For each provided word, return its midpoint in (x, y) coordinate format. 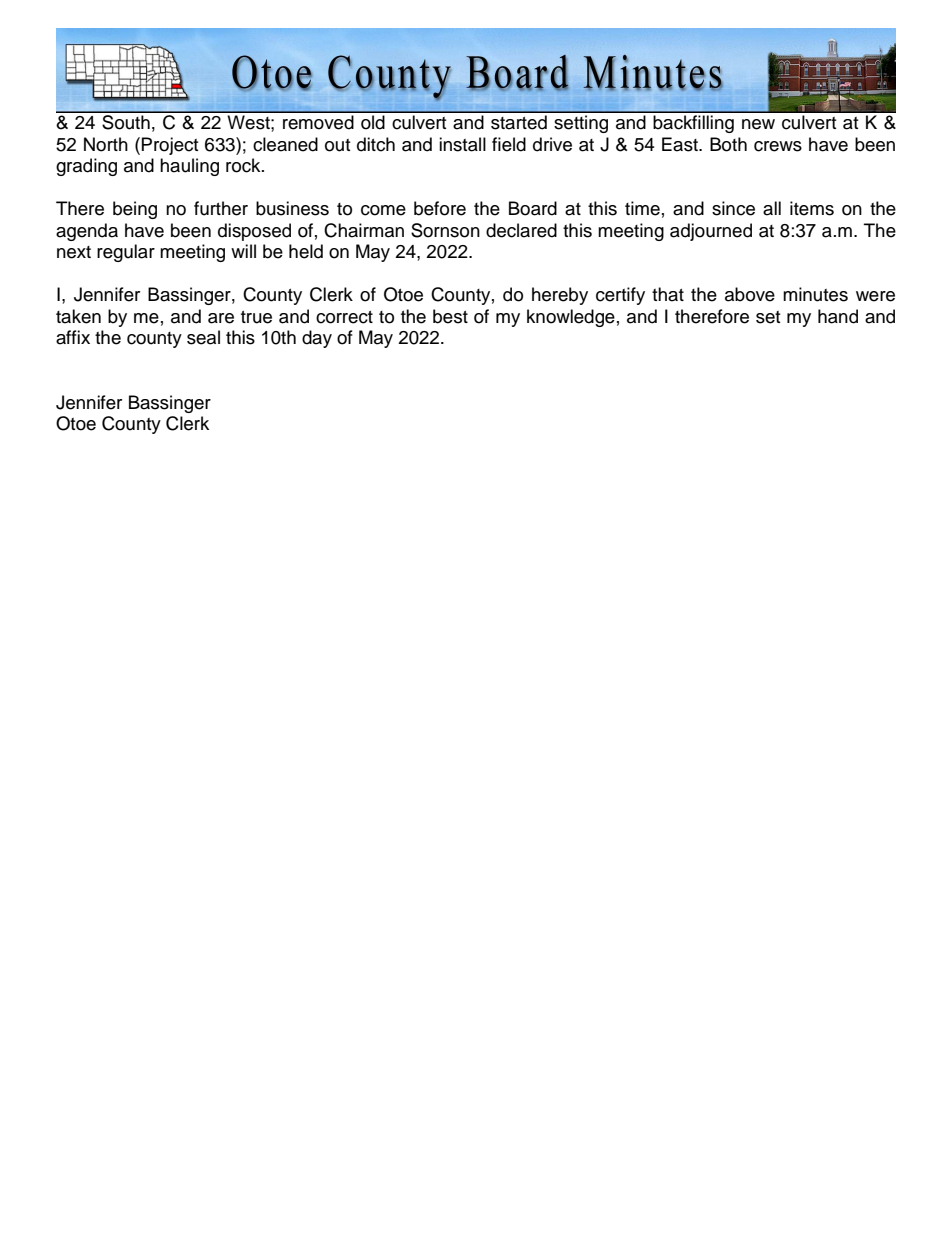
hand (838, 316)
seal (203, 337)
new (758, 124)
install (462, 144)
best (450, 316)
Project (170, 146)
